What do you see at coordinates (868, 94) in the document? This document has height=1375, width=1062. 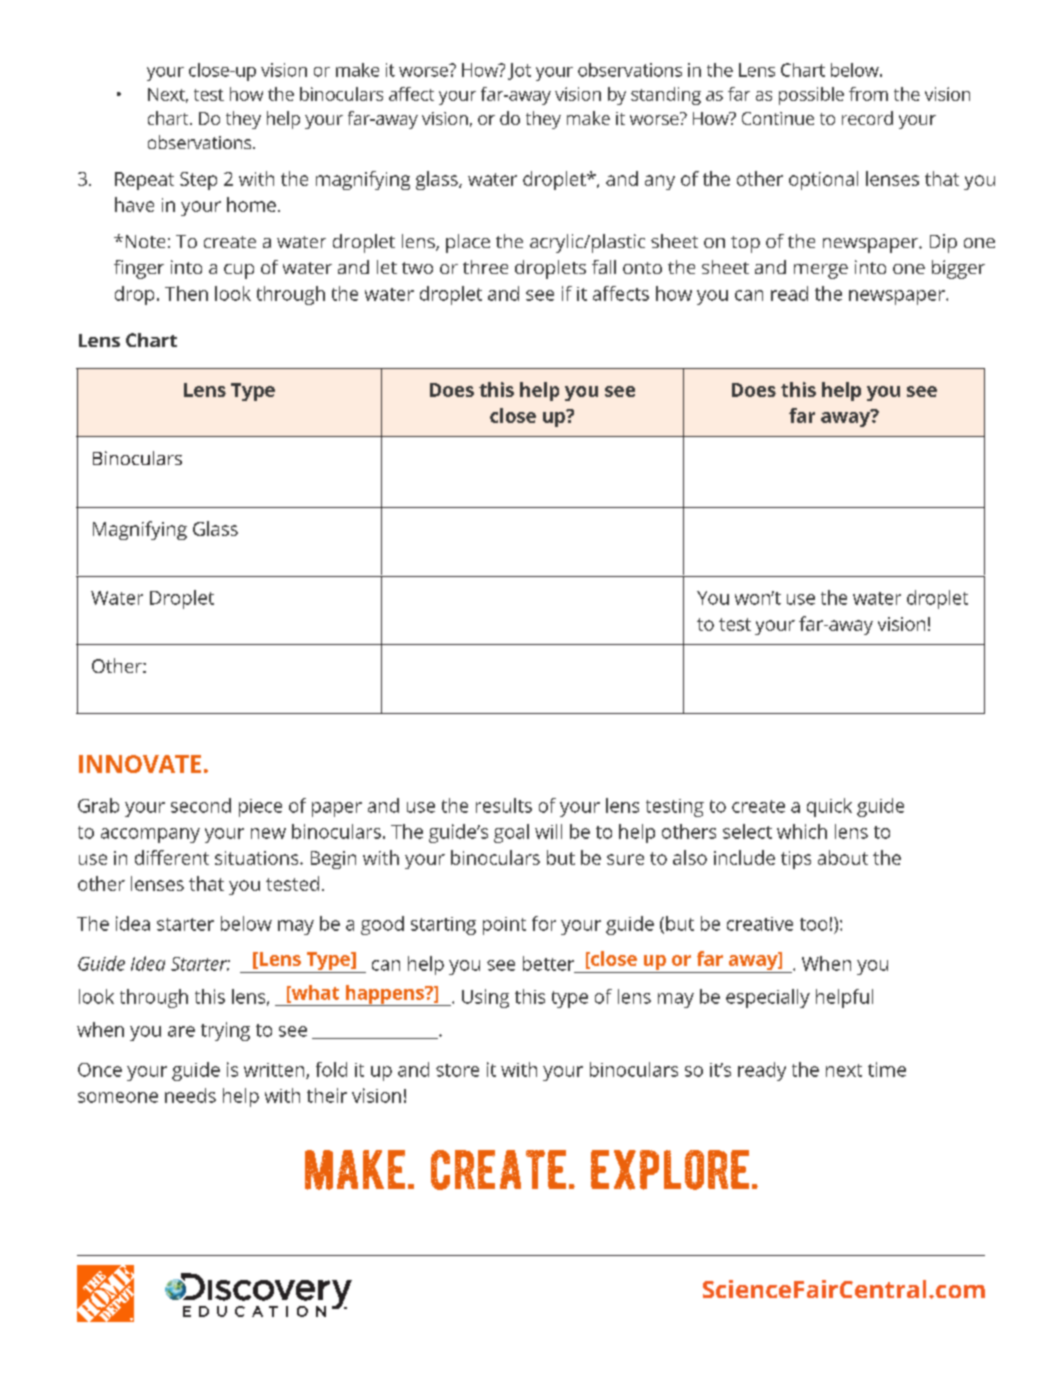 I see `from` at bounding box center [868, 94].
